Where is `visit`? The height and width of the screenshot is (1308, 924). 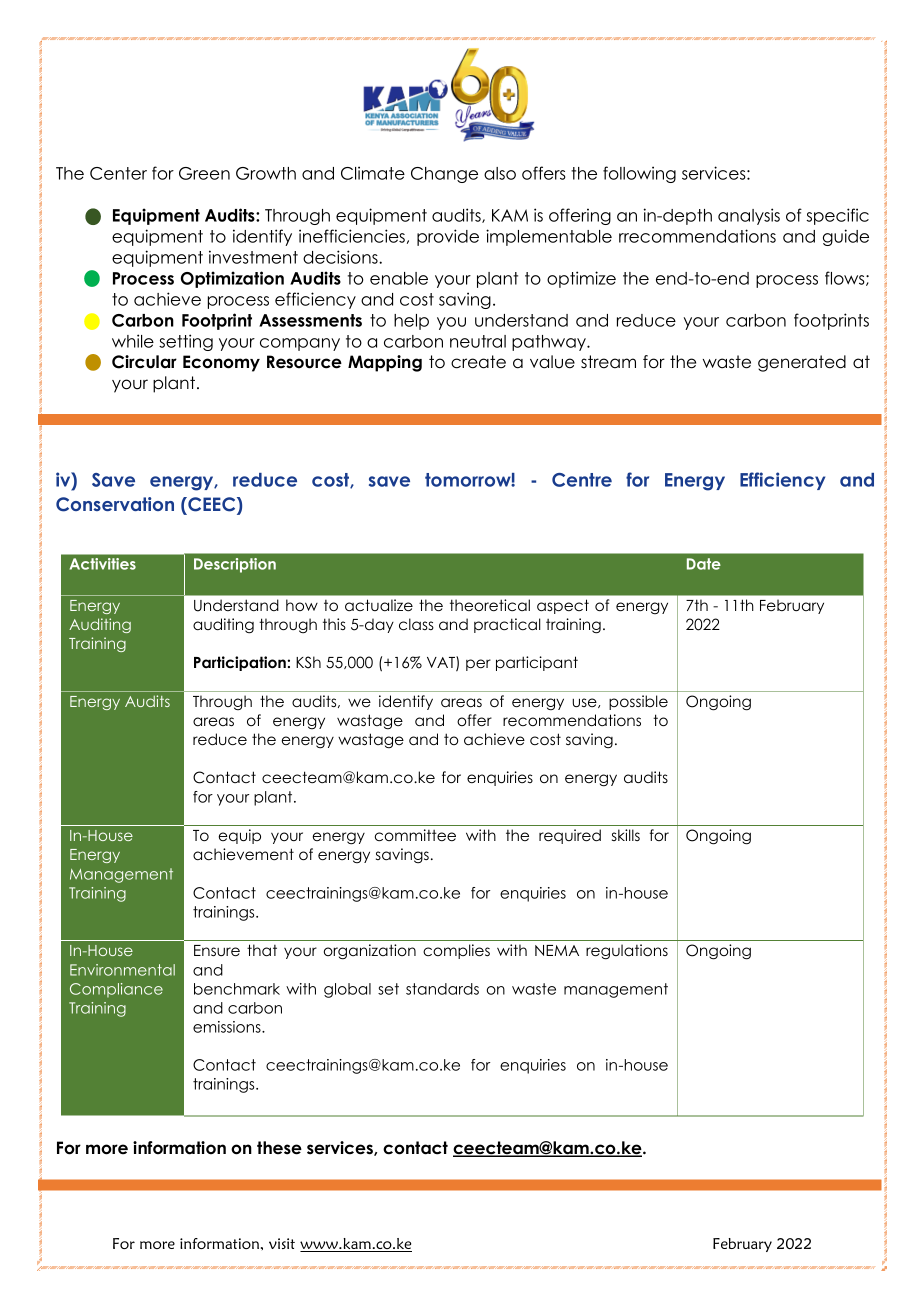 visit is located at coordinates (282, 1243).
